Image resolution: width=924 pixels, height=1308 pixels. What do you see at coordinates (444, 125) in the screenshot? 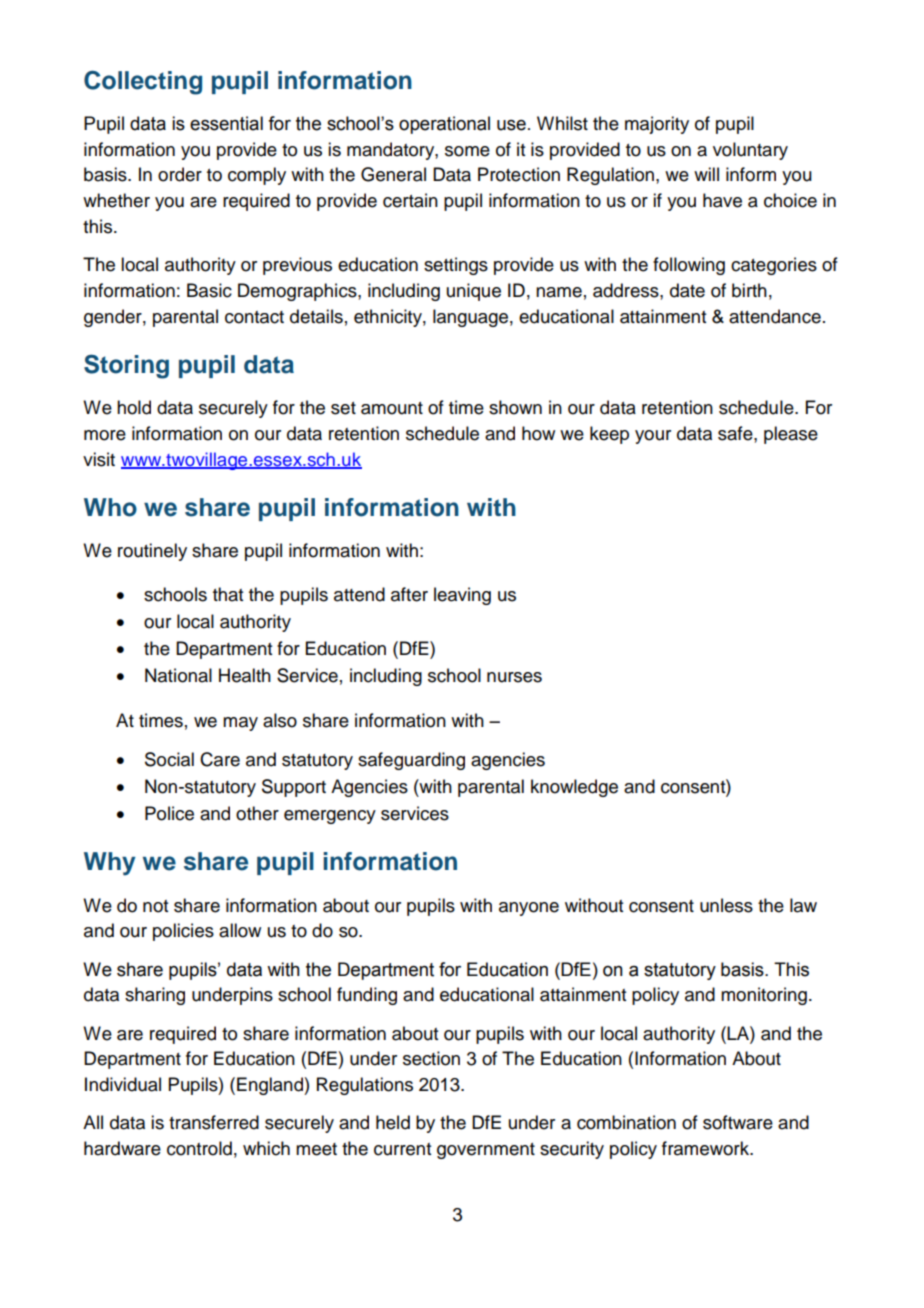
I see `operational` at bounding box center [444, 125].
